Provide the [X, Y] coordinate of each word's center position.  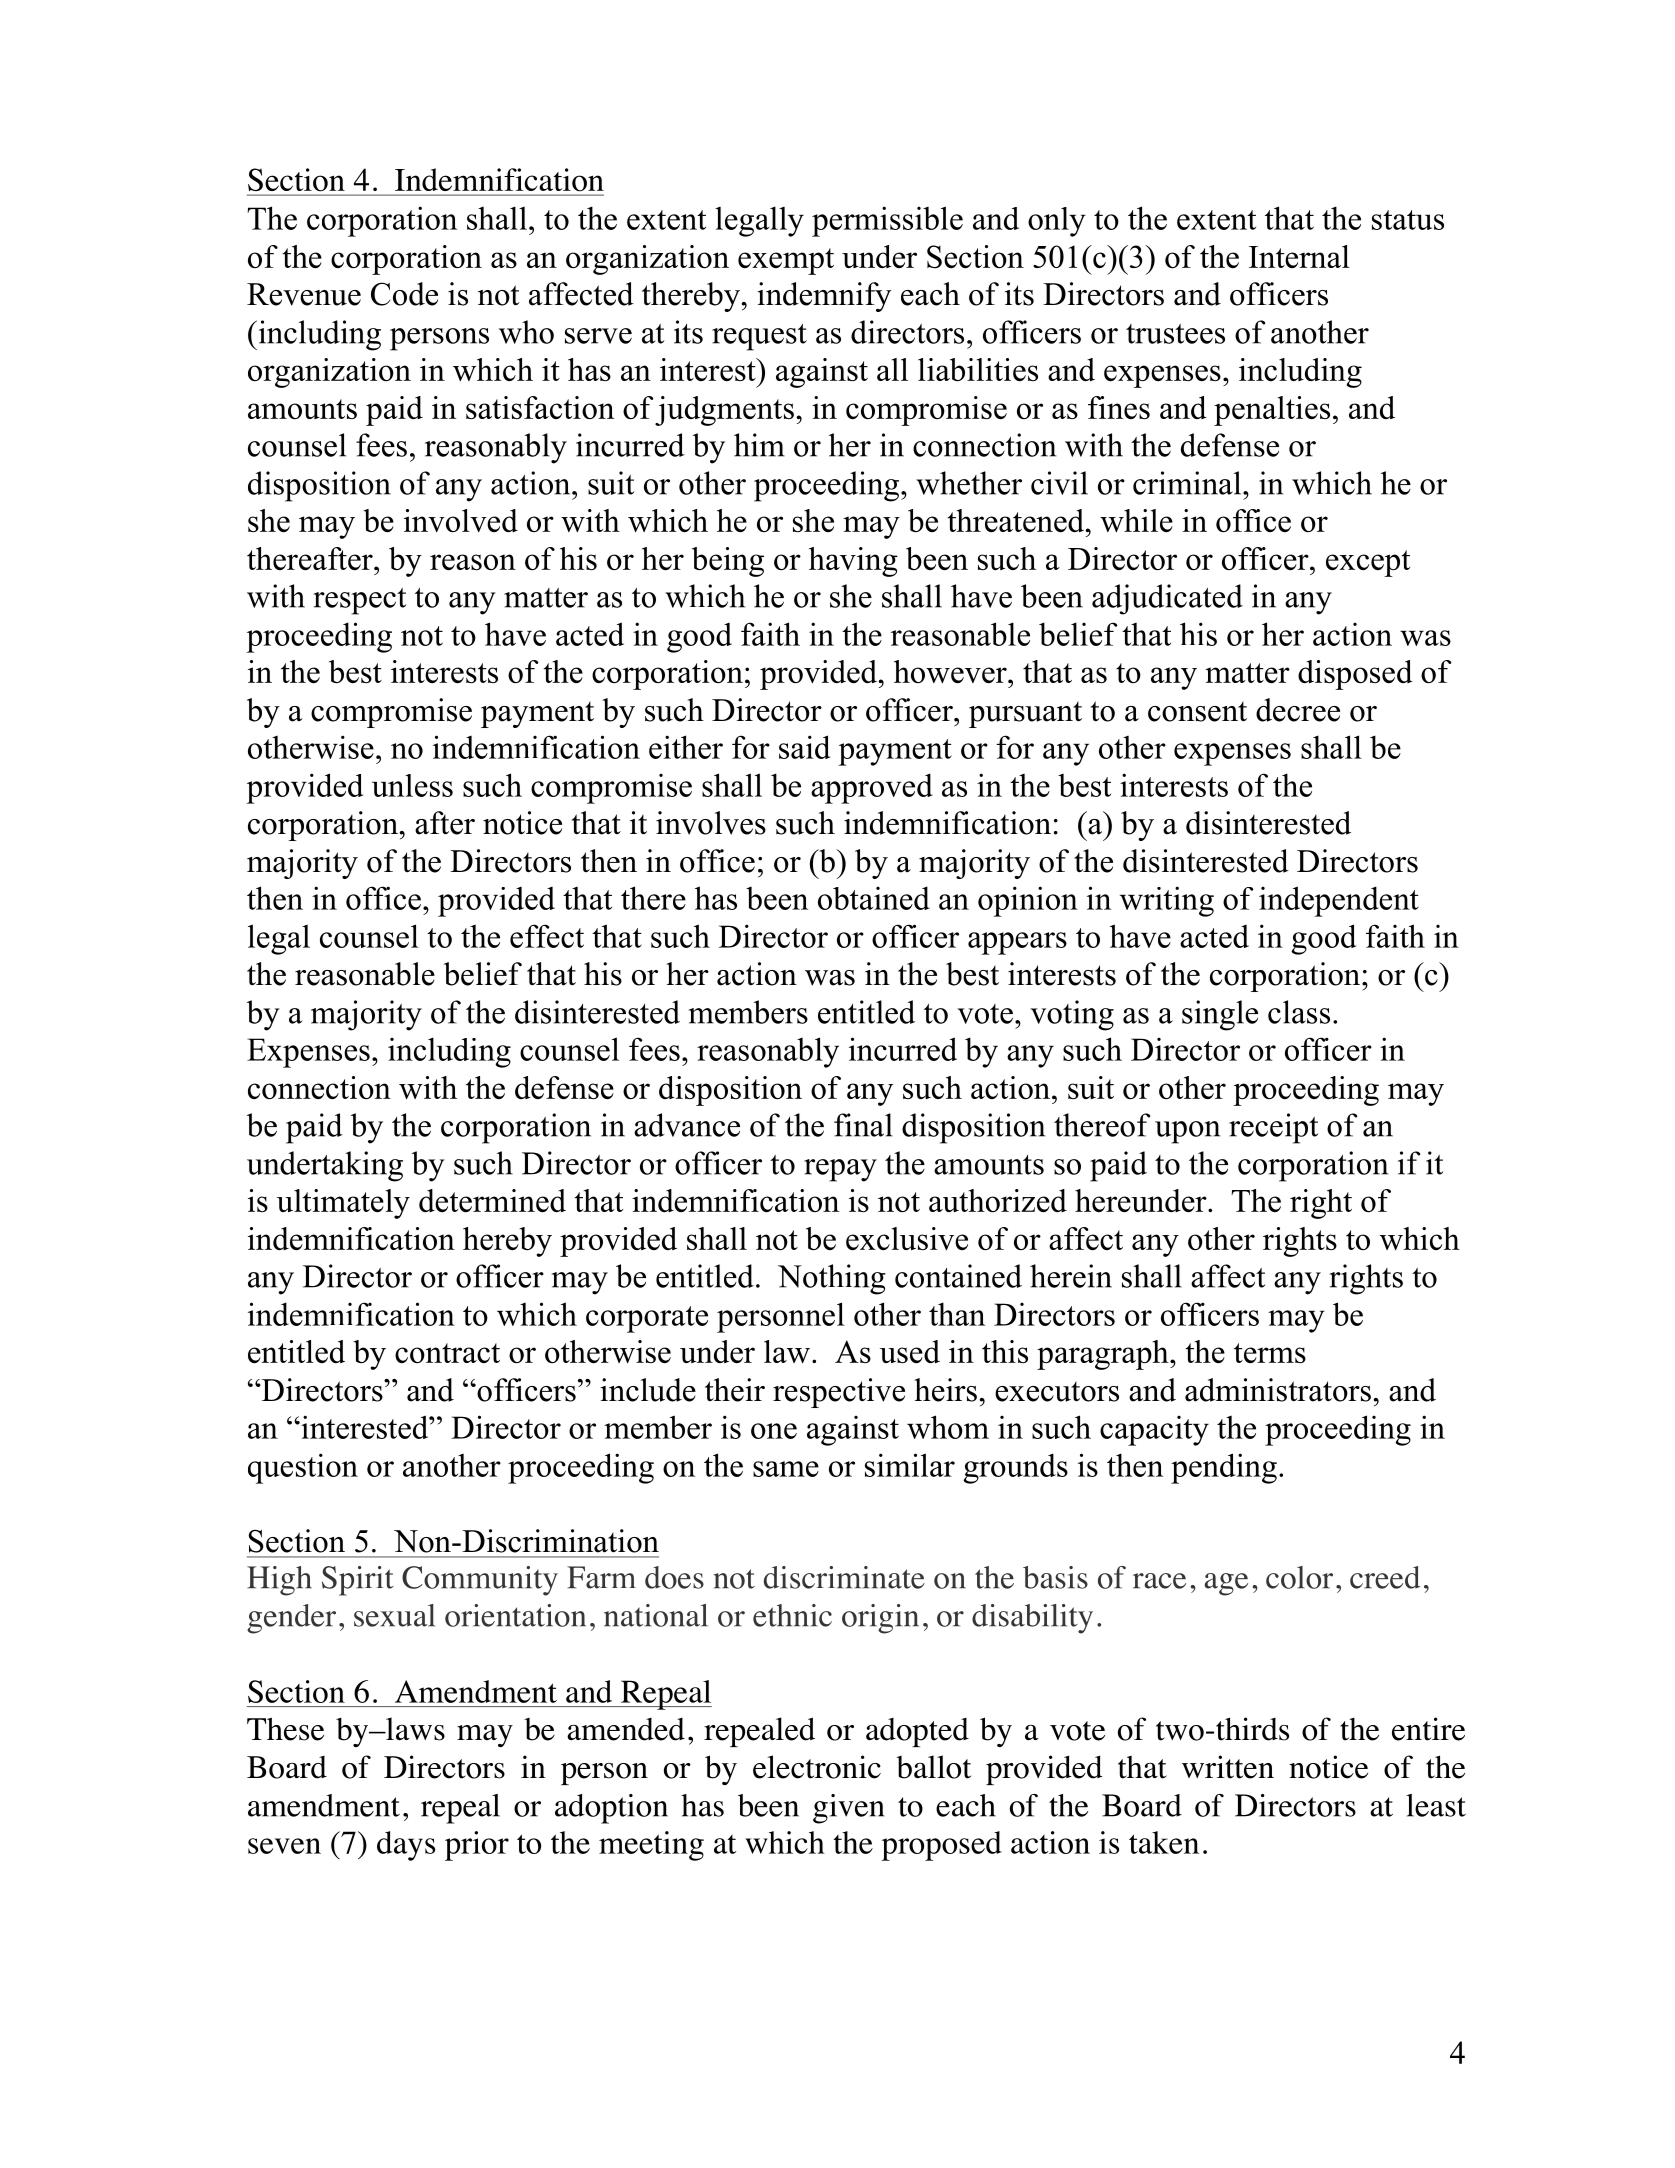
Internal [1299, 256]
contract [447, 1353]
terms [1270, 1353]
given [848, 1809]
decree [1298, 710]
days [406, 1846]
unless [412, 785]
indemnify [824, 297]
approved [872, 788]
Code [404, 294]
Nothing [832, 1279]
